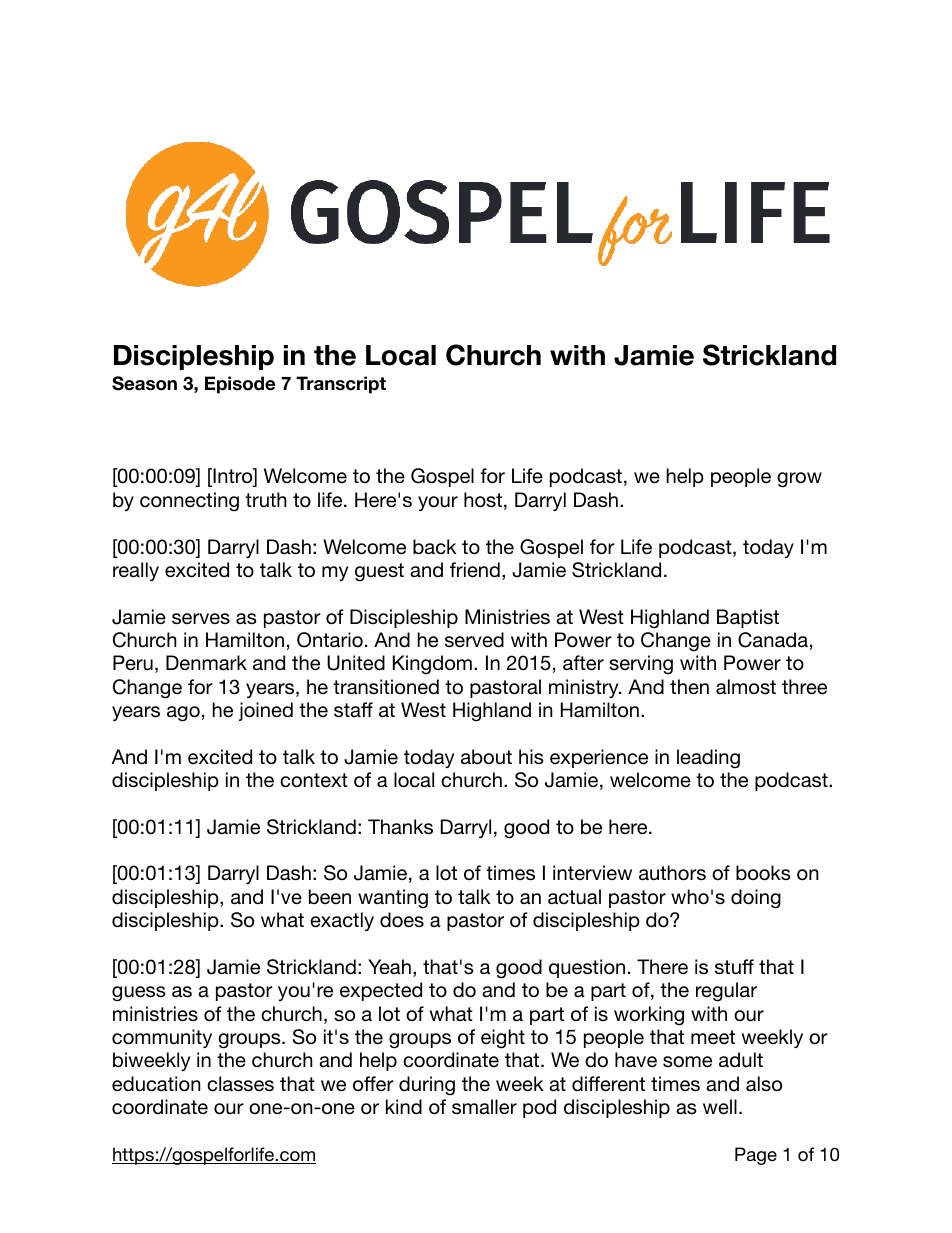  Describe the element at coordinates (206, 662) in the screenshot. I see `Denmark` at that location.
